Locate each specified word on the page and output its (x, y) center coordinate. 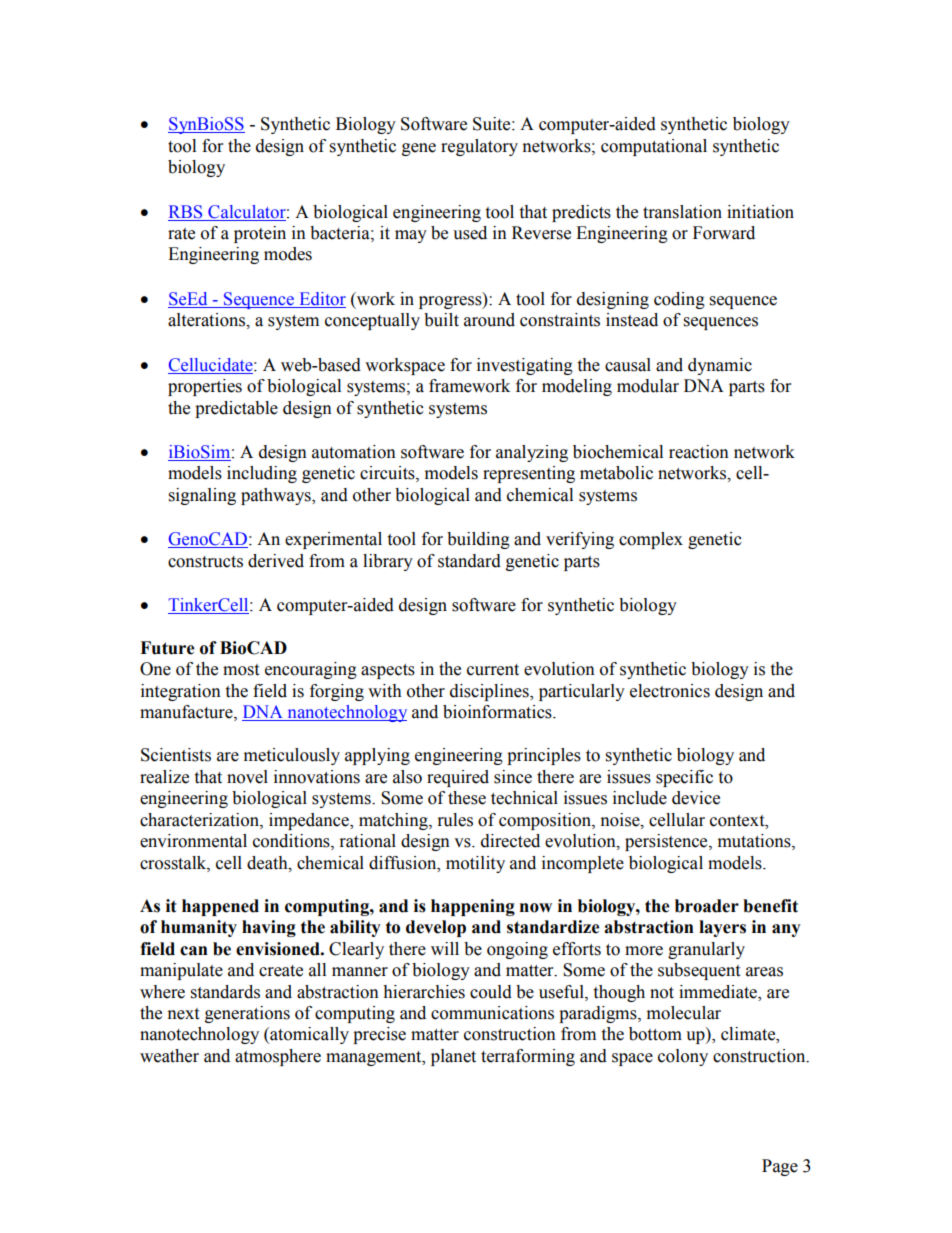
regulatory (479, 147)
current (493, 670)
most (241, 670)
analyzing (532, 453)
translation (682, 212)
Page (780, 1167)
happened (220, 907)
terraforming (528, 1057)
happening (473, 907)
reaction (699, 452)
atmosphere (278, 1057)
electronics (670, 691)
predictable (236, 409)
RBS (185, 212)
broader (707, 906)
